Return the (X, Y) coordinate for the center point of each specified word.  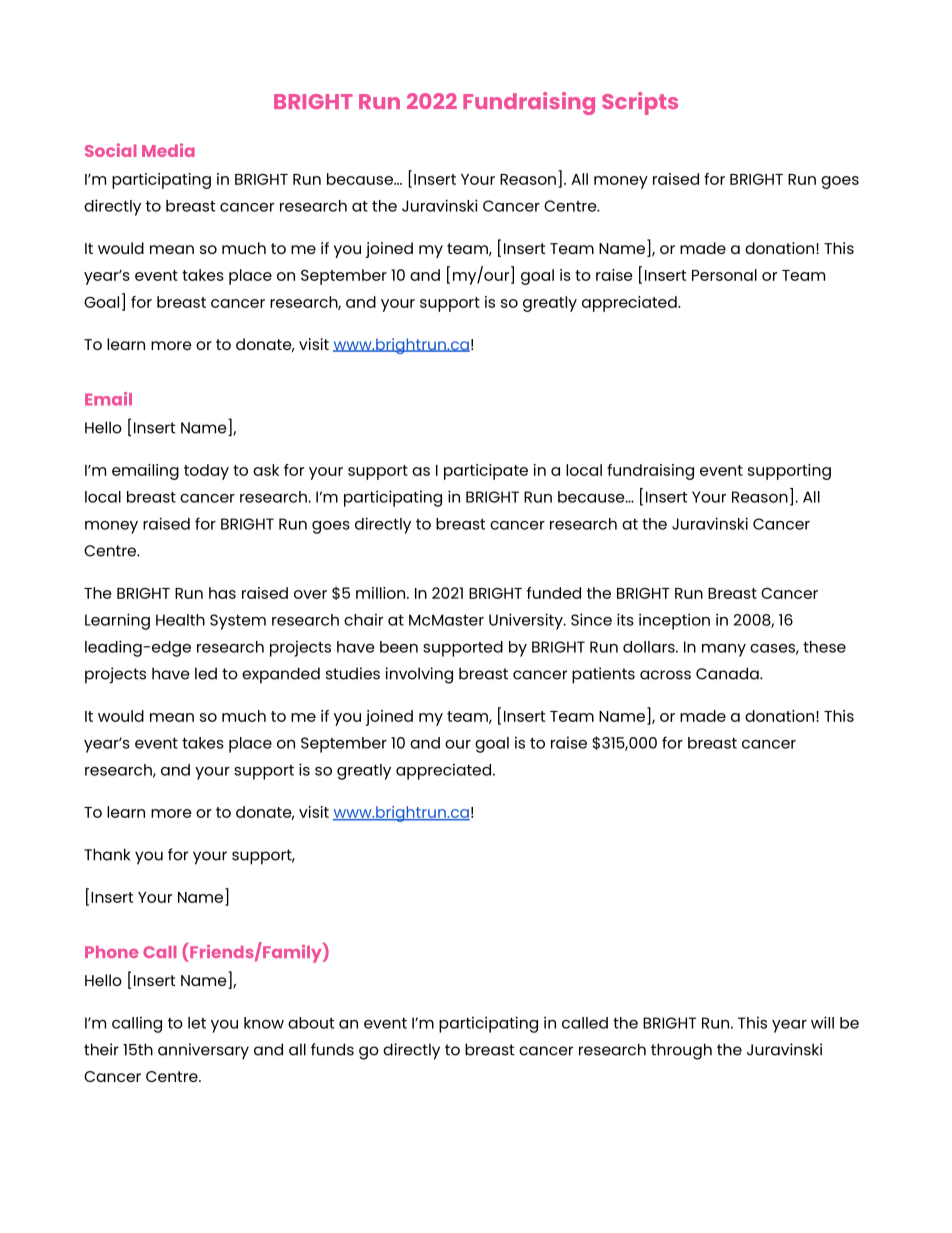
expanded (281, 675)
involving (419, 675)
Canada (728, 673)
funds (332, 1049)
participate (486, 472)
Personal (724, 275)
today (206, 472)
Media (168, 150)
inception (674, 621)
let (197, 1023)
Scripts (640, 103)
